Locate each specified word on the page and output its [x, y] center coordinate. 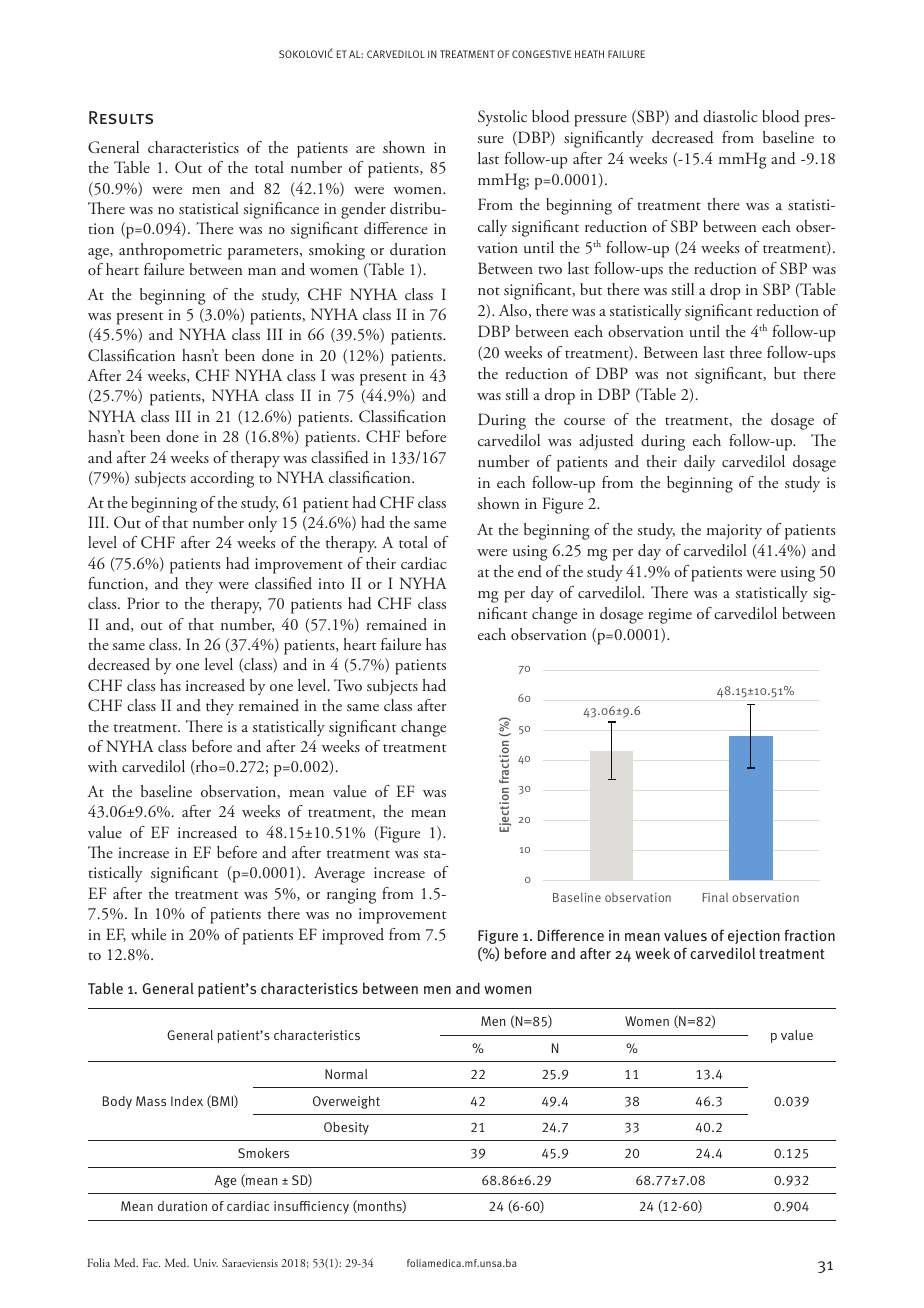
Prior [143, 603]
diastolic [730, 116]
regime [670, 616]
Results [121, 117]
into [331, 583]
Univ [206, 1263]
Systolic [502, 118]
